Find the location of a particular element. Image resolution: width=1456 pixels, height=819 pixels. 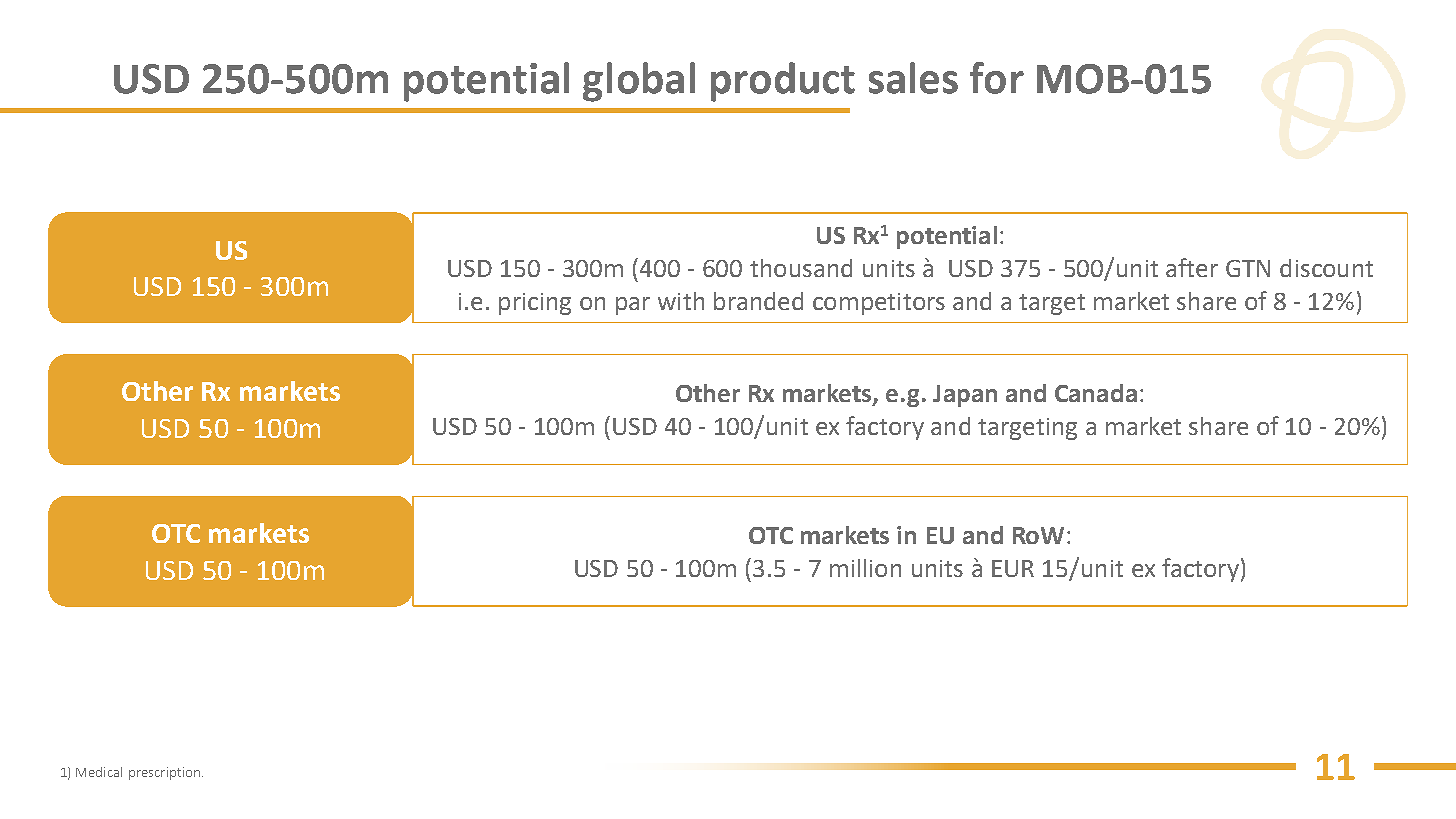

prescription is located at coordinates (164, 773).
